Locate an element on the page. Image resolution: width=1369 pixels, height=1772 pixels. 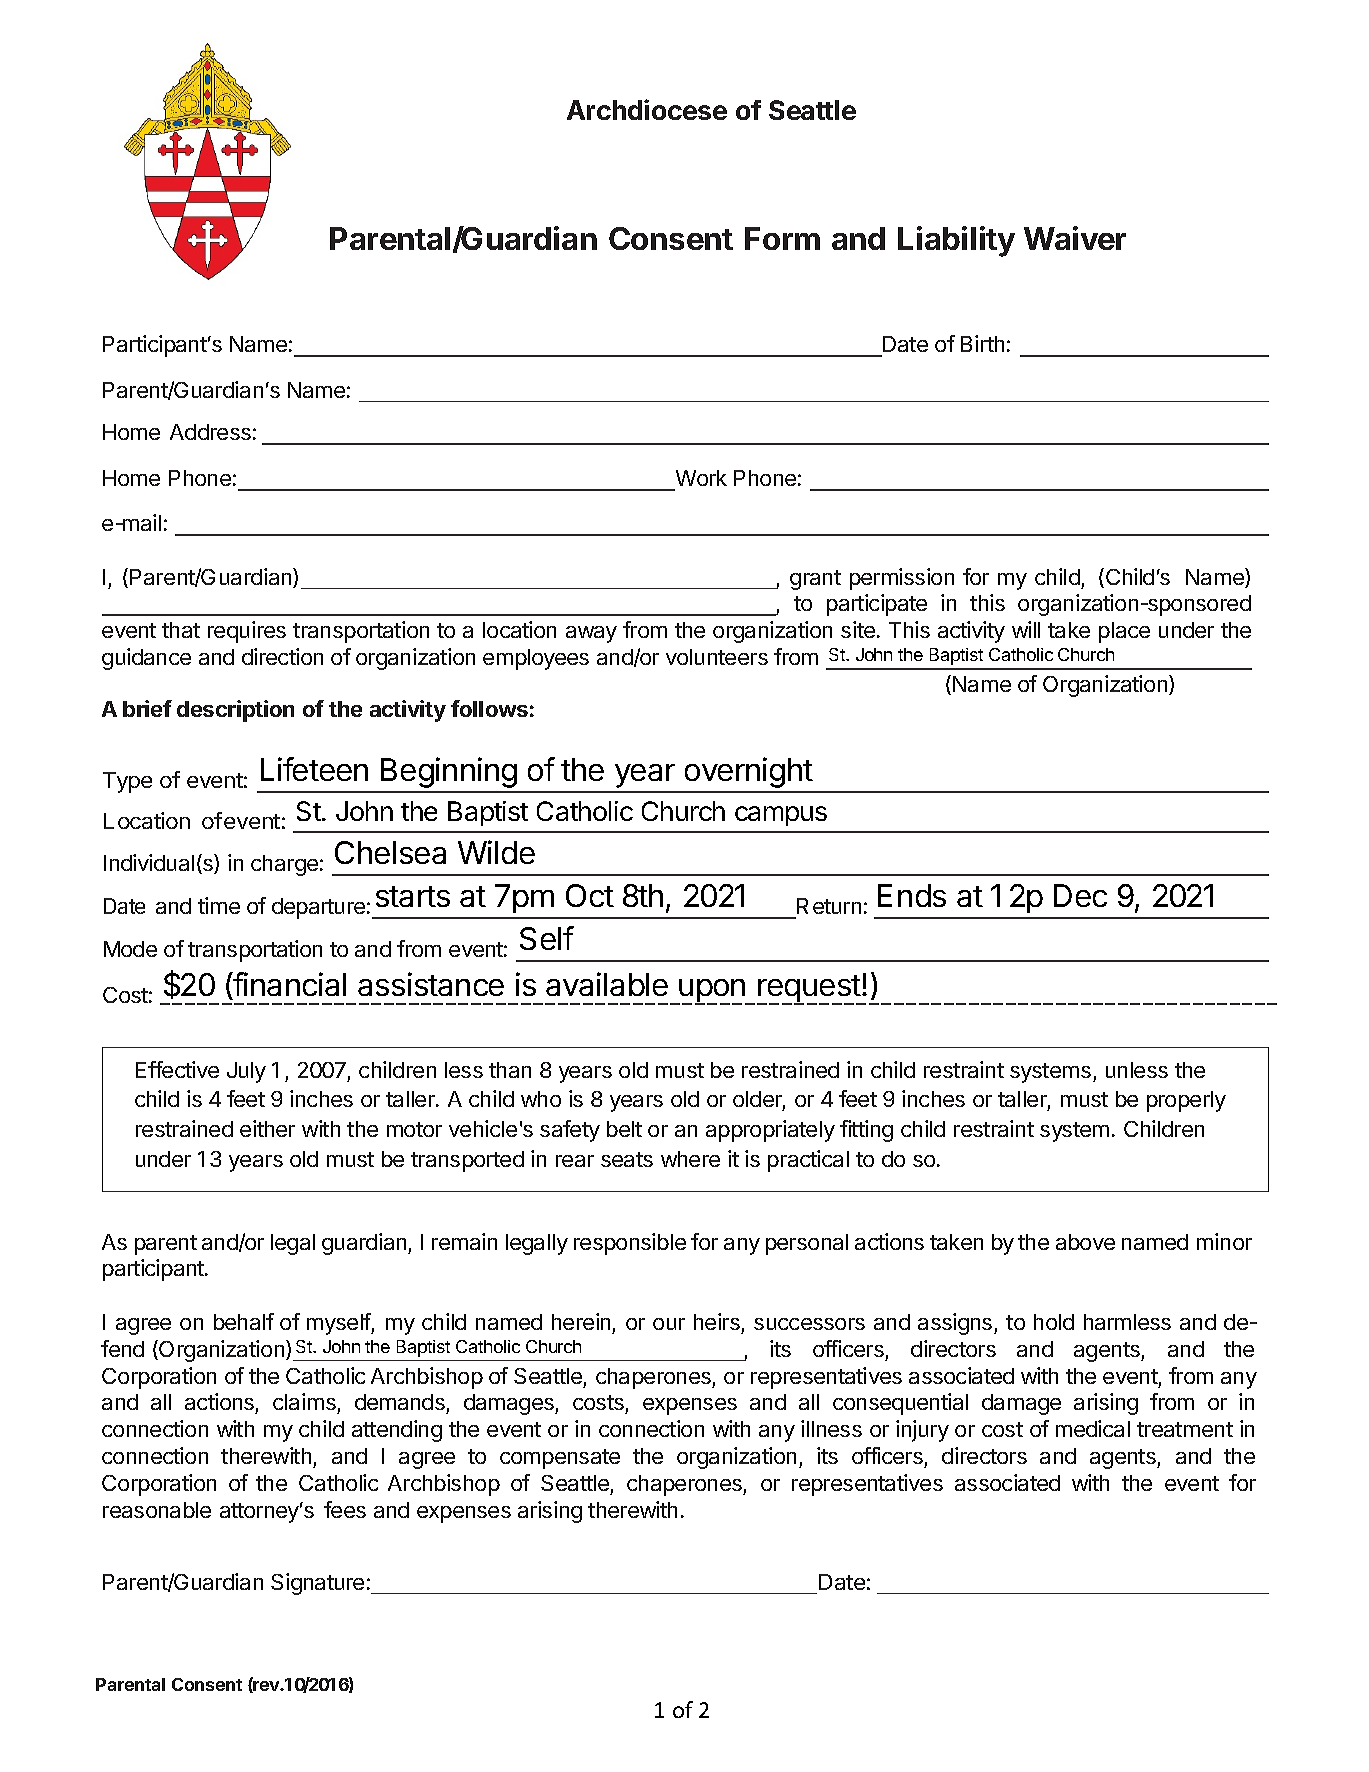
place is located at coordinates (1124, 632).
